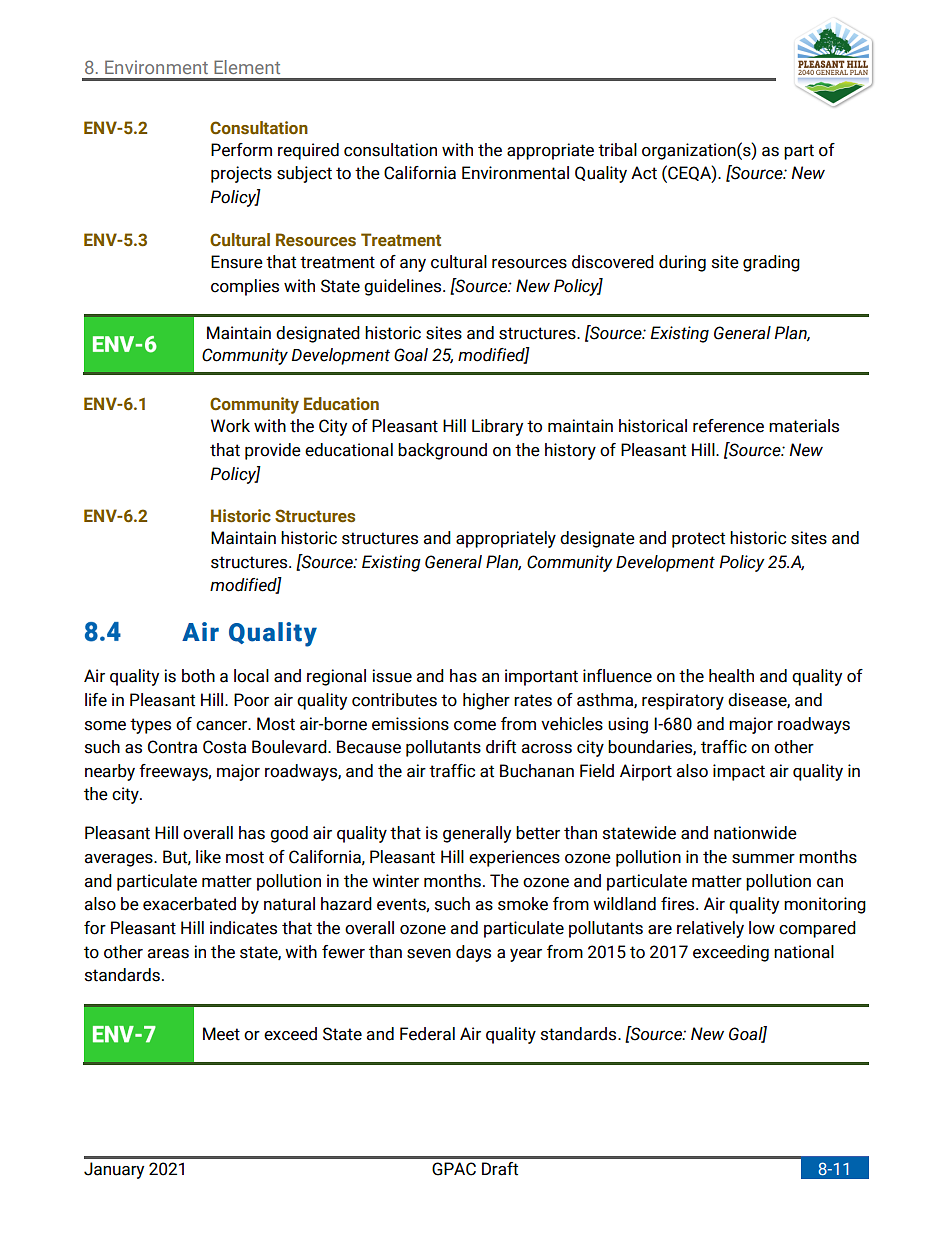 Image resolution: width=952 pixels, height=1233 pixels. What do you see at coordinates (308, 151) in the document?
I see `required` at bounding box center [308, 151].
